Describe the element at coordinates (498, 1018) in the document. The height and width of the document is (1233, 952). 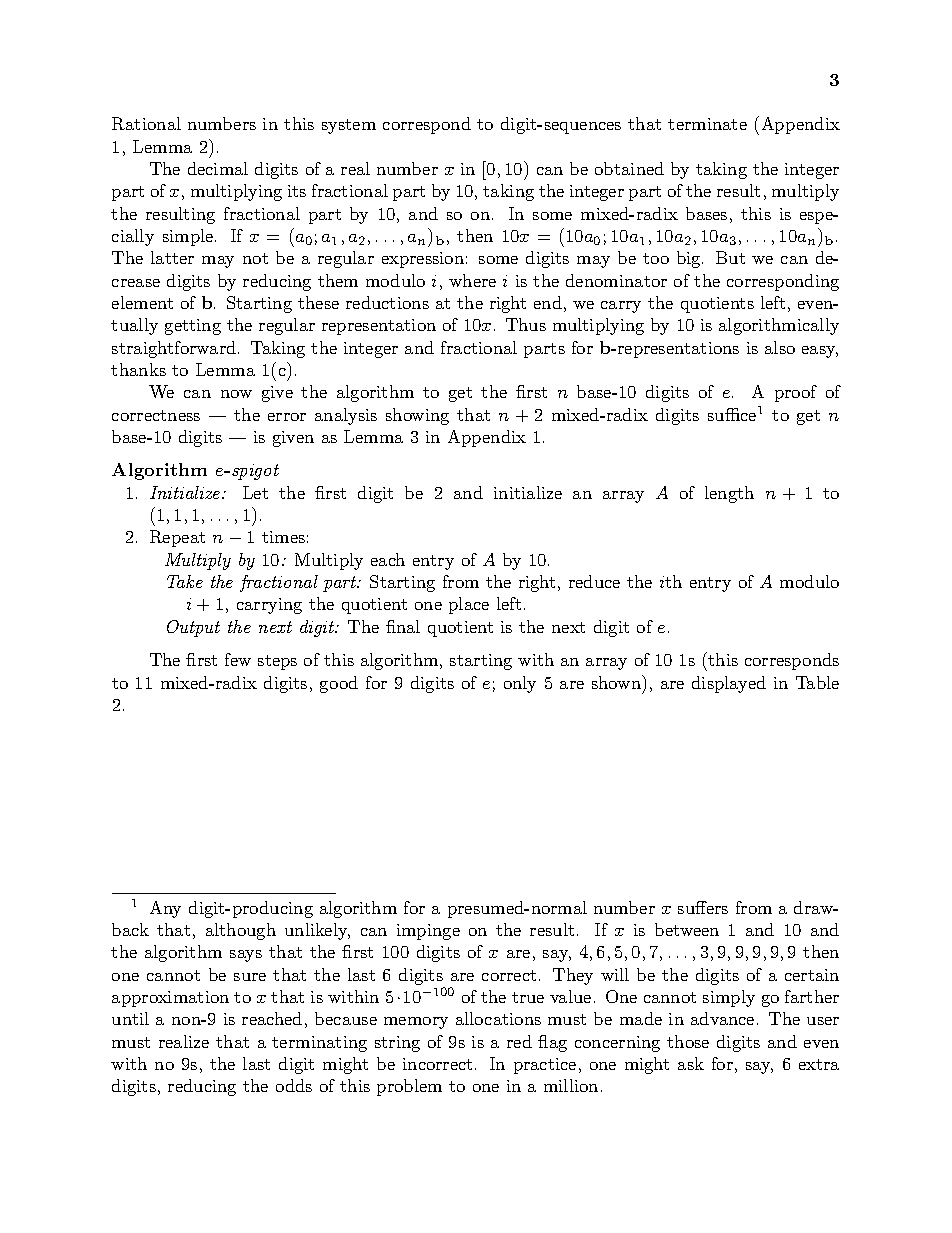
I see `allocations` at that location.
